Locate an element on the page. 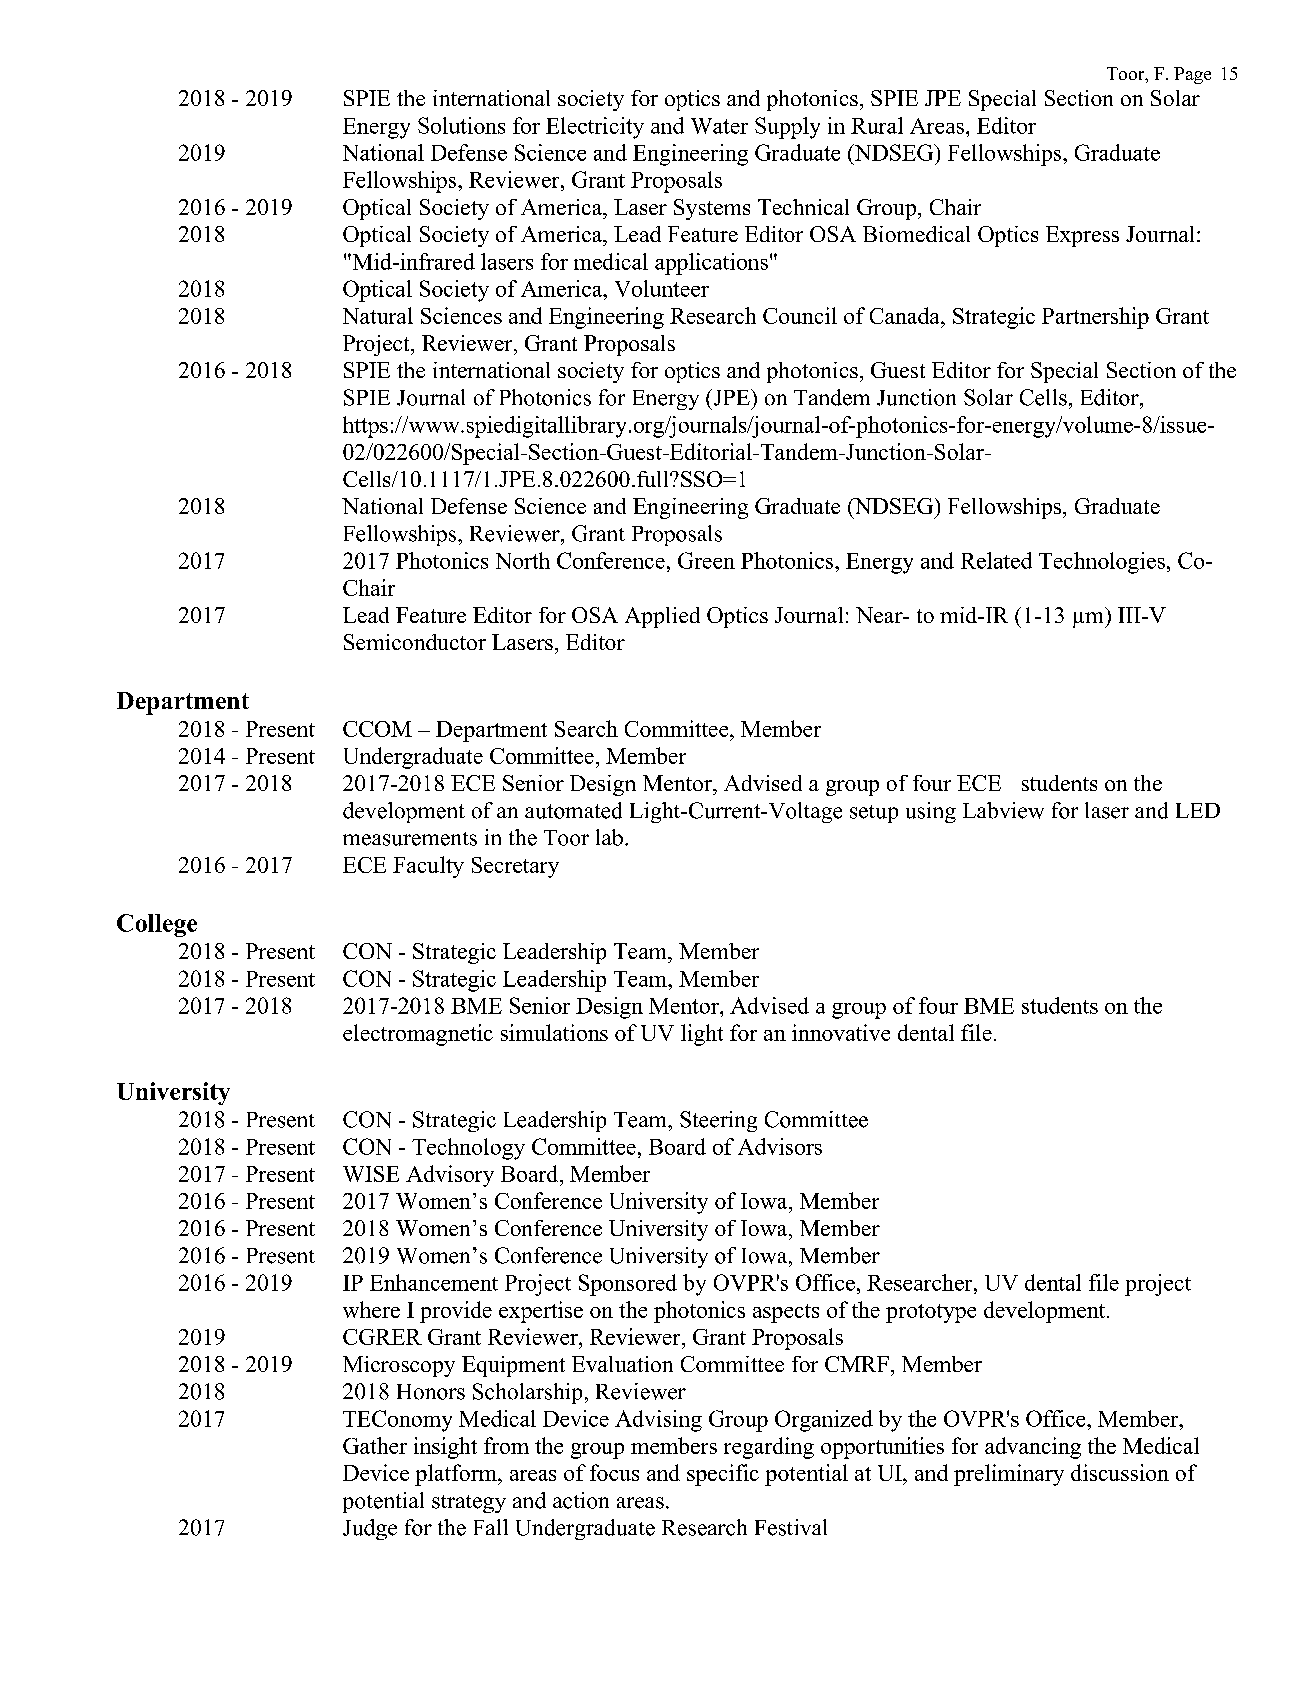 The image size is (1316, 1703). Steering is located at coordinates (718, 1121).
